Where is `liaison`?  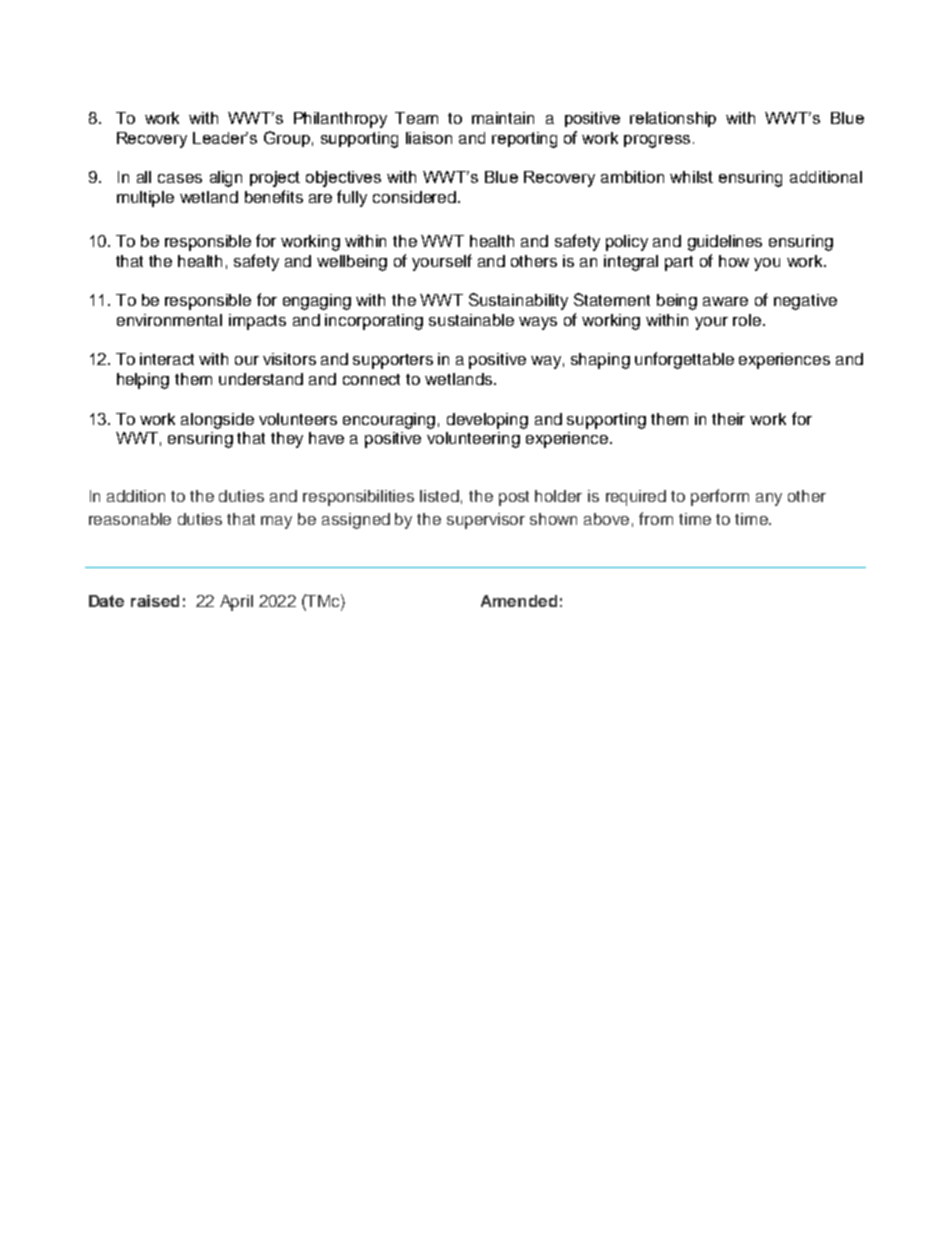
liaison is located at coordinates (429, 138).
